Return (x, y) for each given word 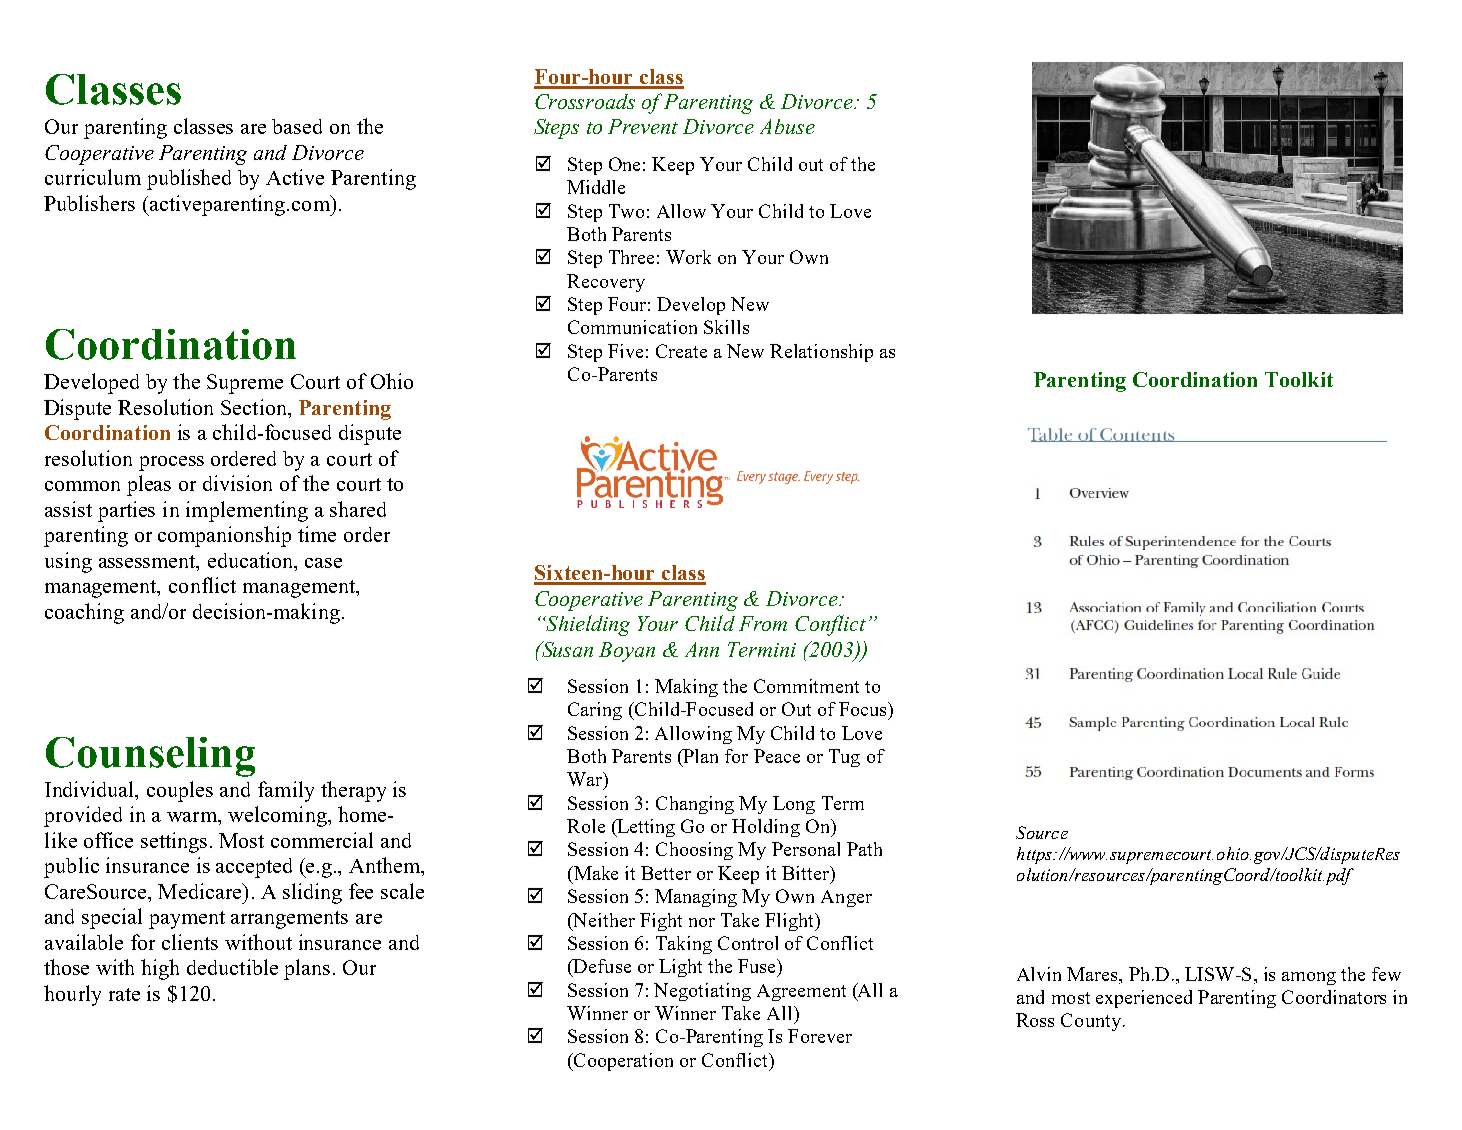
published (189, 179)
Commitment (806, 686)
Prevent (643, 126)
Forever (820, 1036)
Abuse (787, 126)
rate (124, 994)
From (763, 623)
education (252, 560)
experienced (1144, 999)
